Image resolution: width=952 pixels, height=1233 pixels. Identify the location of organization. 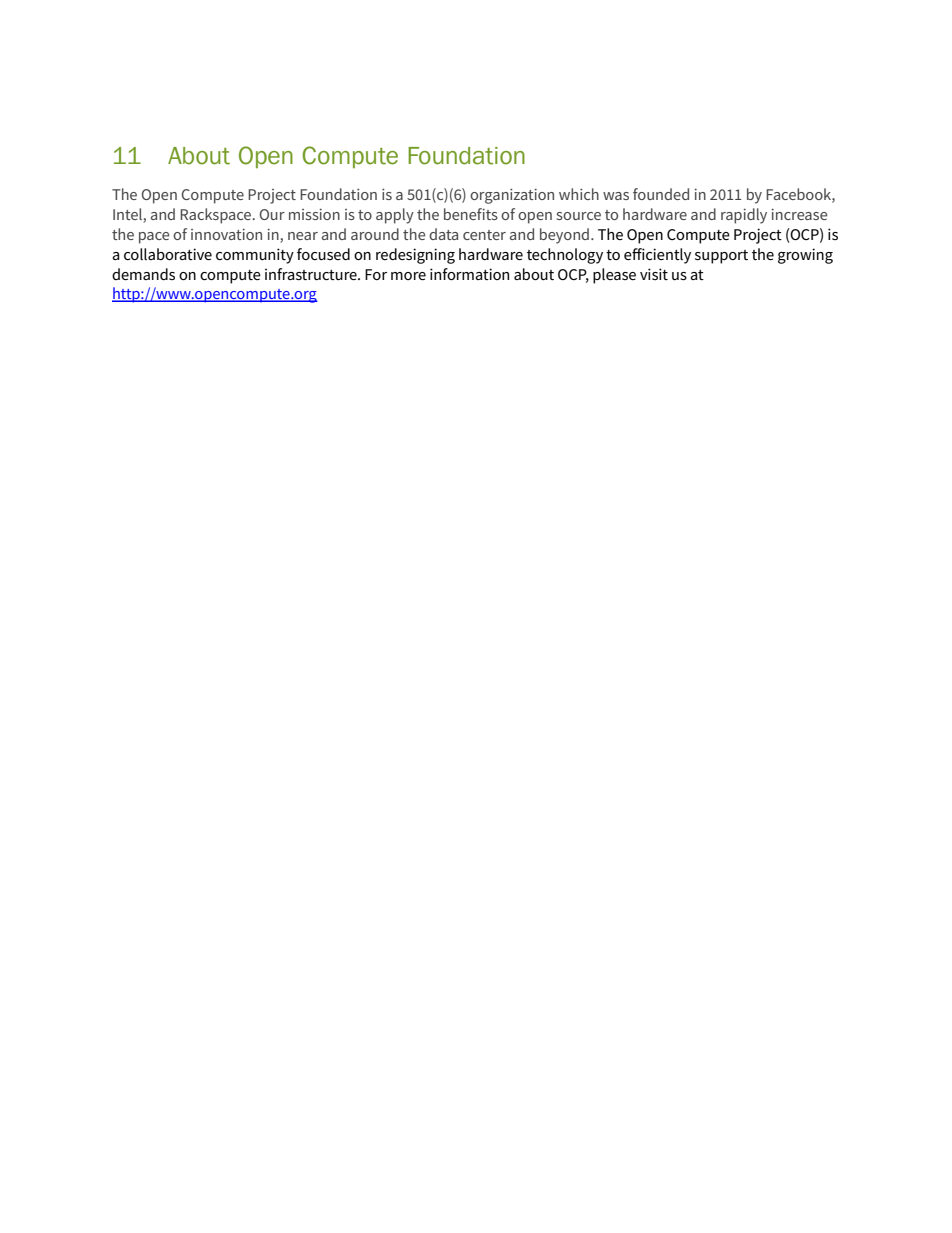
(512, 196).
